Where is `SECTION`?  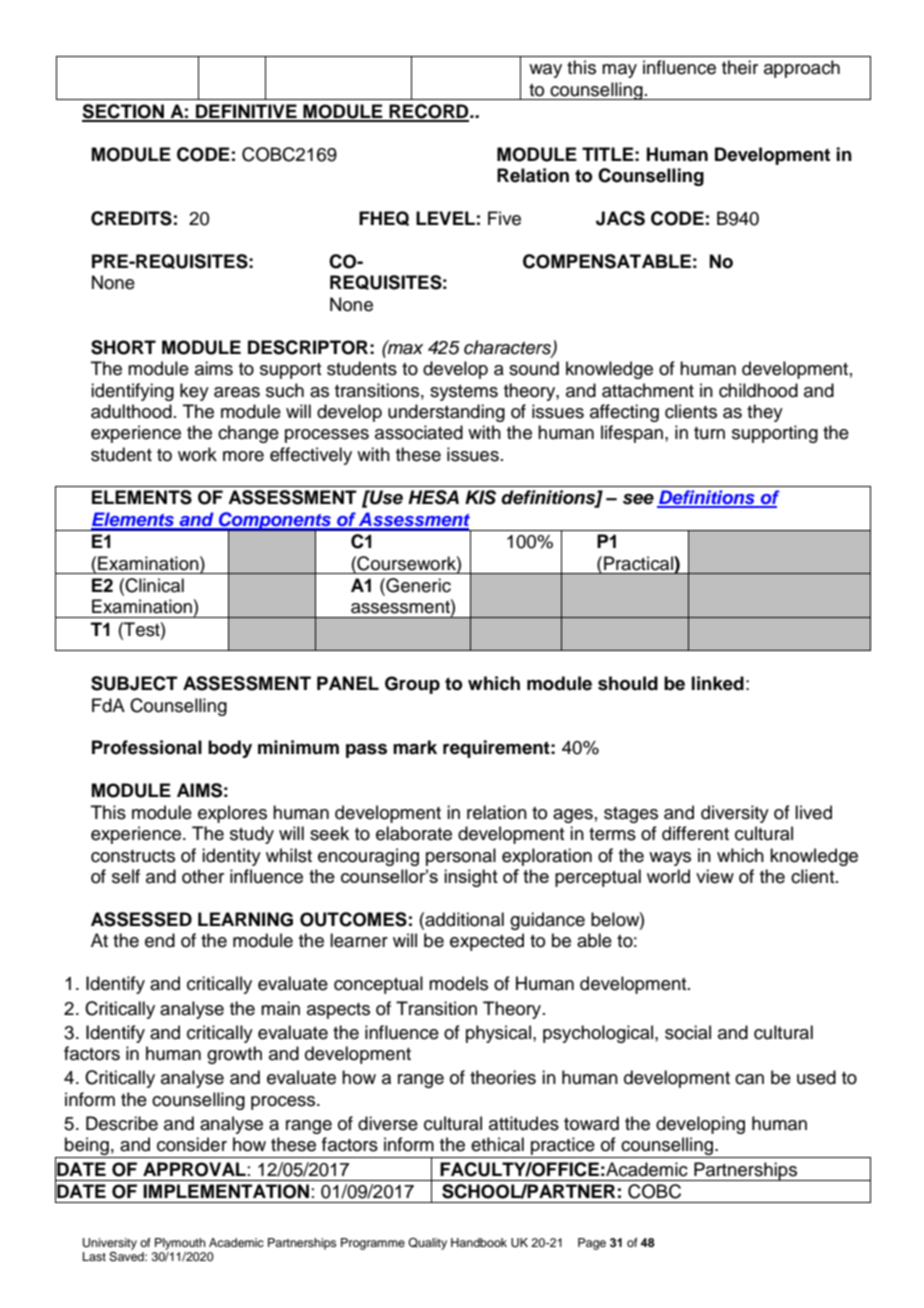 SECTION is located at coordinates (124, 112).
